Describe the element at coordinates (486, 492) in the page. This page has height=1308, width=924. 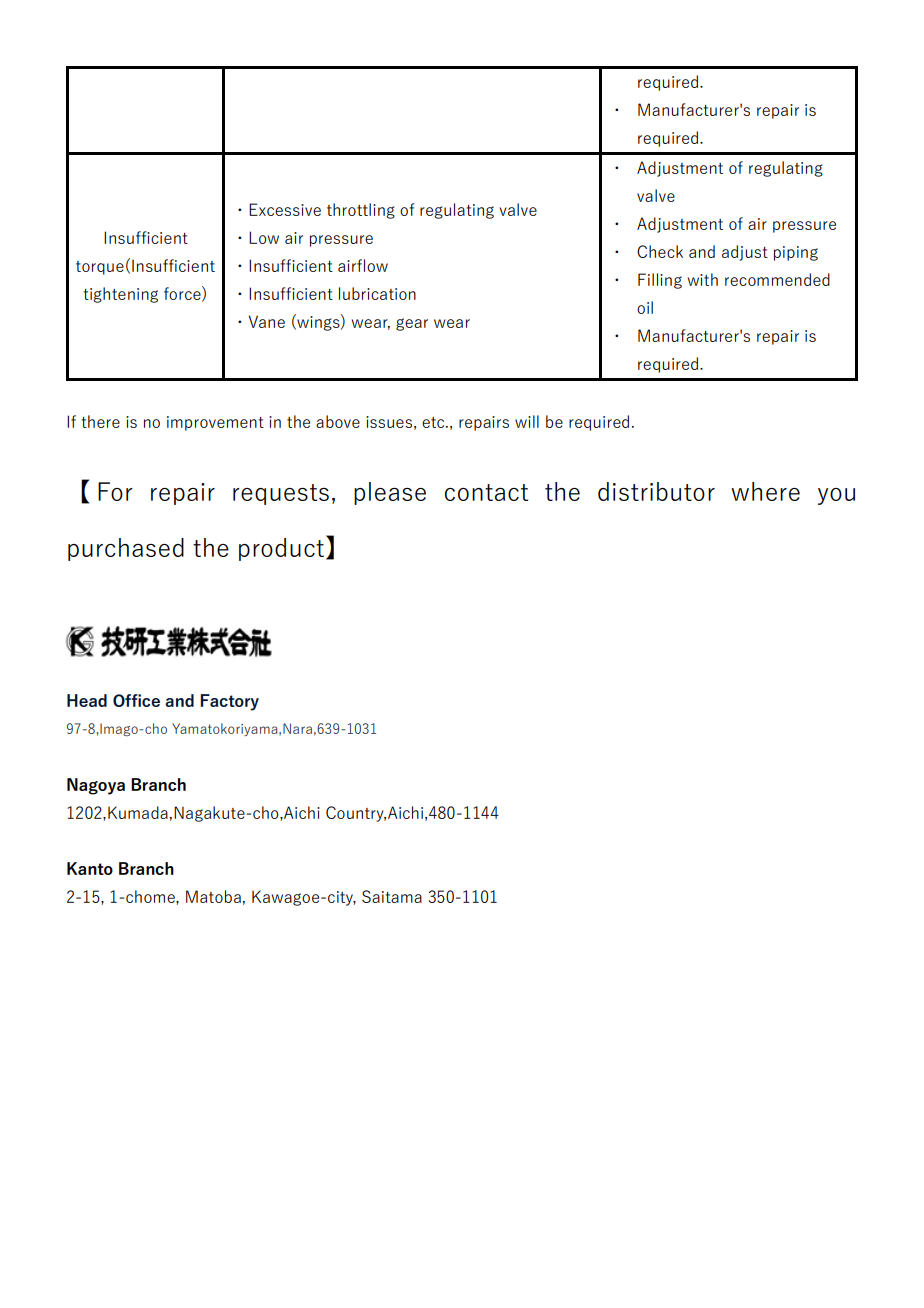
I see `contact` at that location.
